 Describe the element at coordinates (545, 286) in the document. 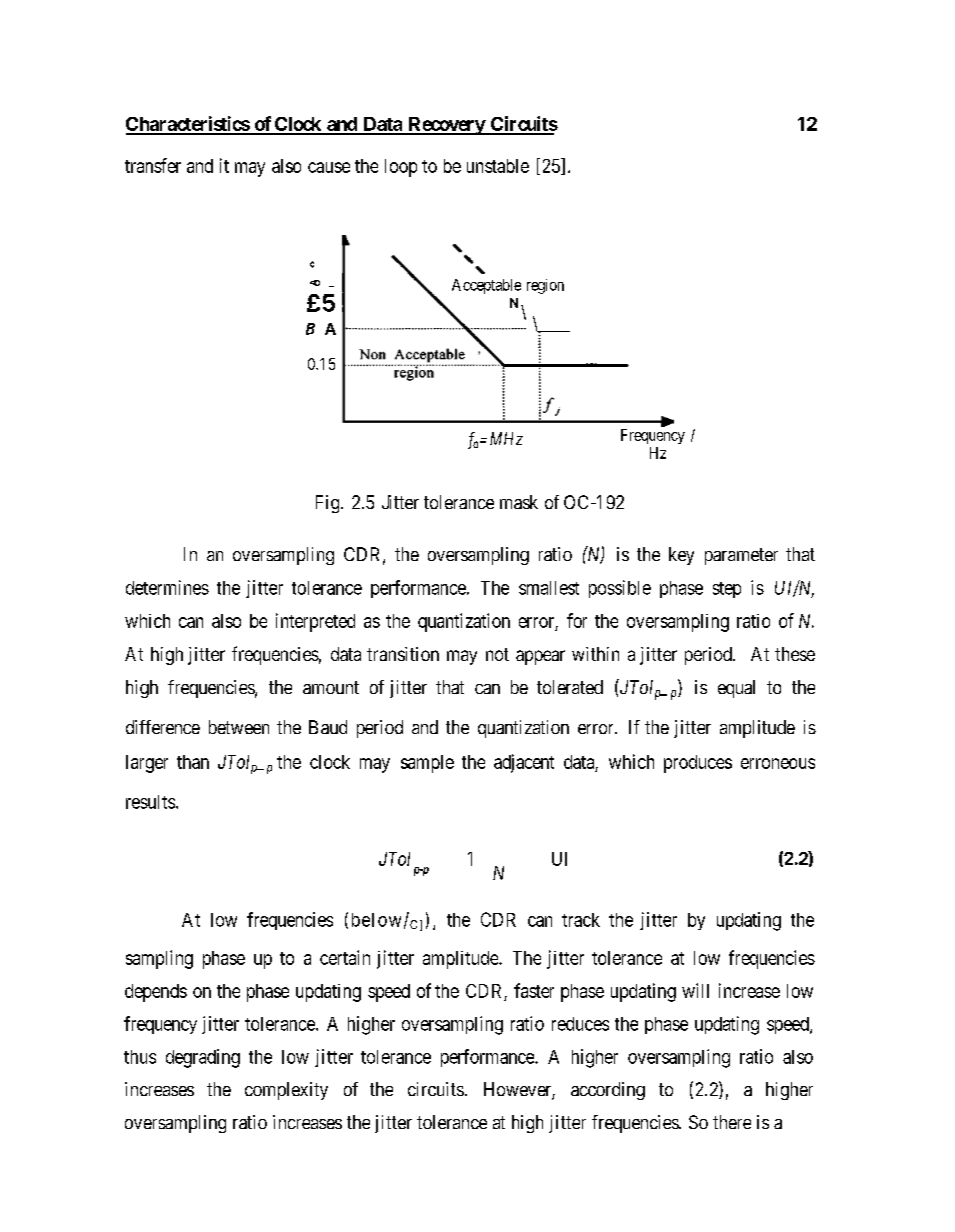

I see `region` at that location.
